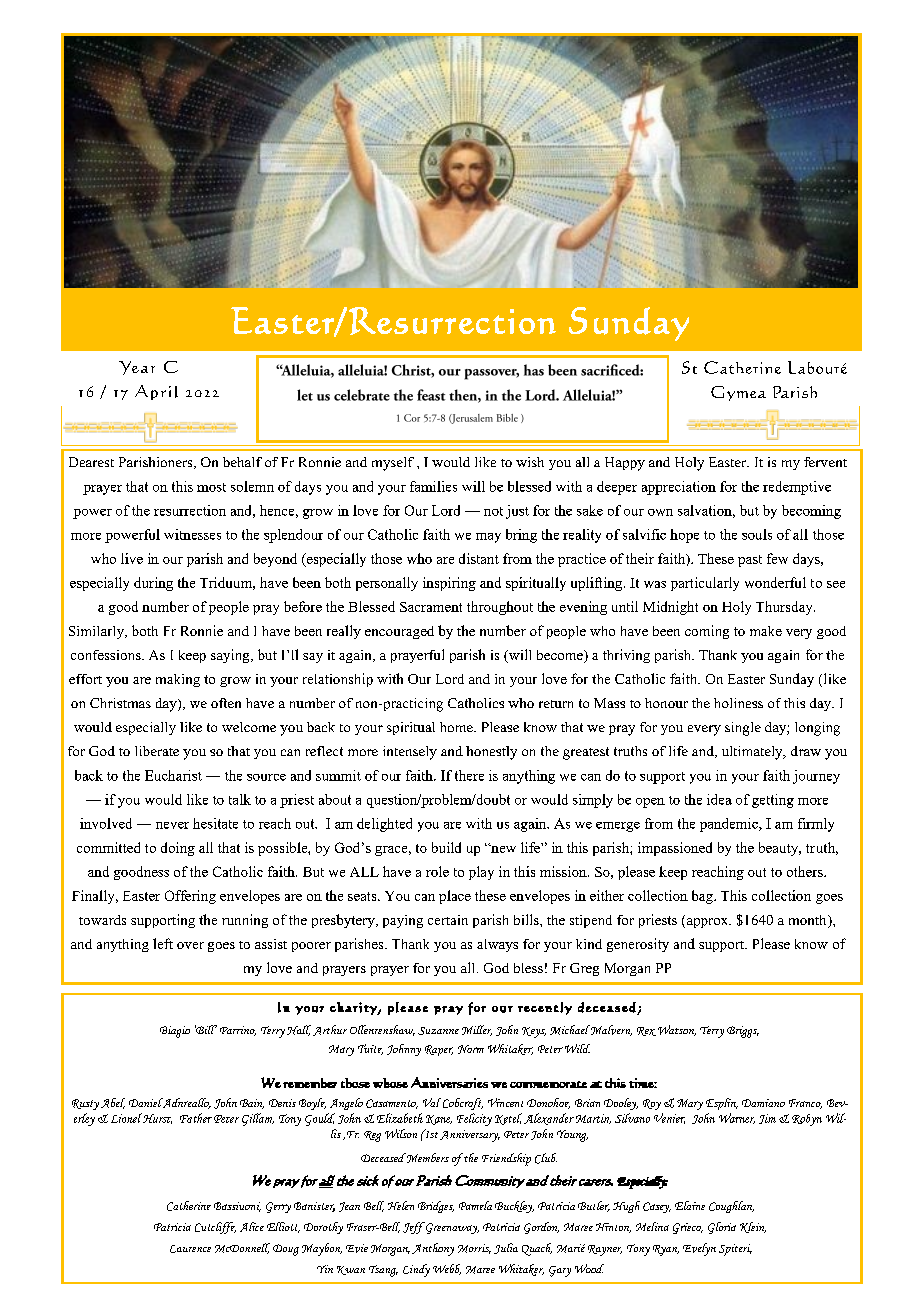  Describe the element at coordinates (157, 751) in the image. I see `liberate` at that location.
